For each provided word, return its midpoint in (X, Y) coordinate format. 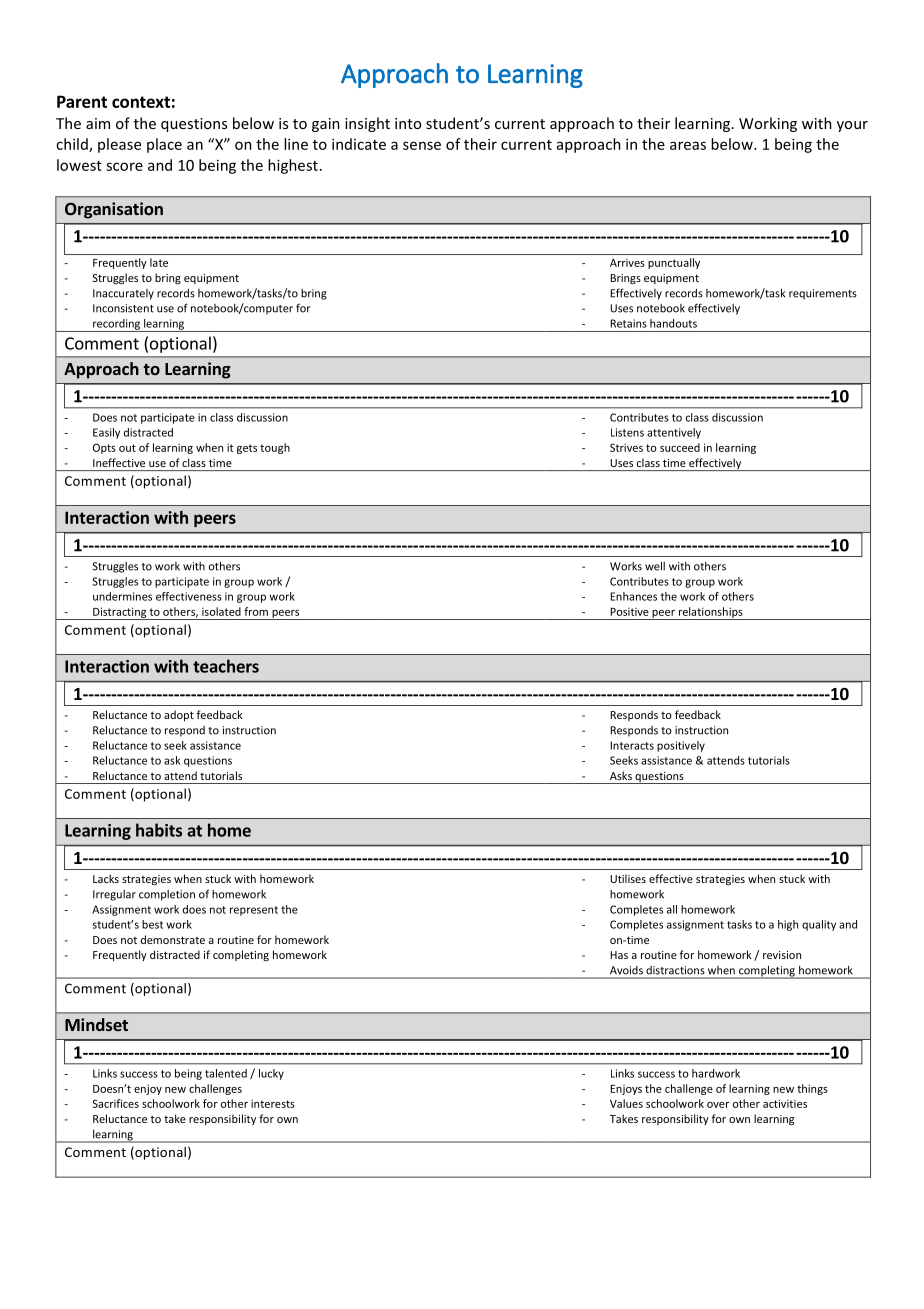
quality (819, 925)
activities (785, 1103)
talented (226, 1073)
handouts (673, 323)
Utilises (628, 878)
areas (688, 145)
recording (117, 325)
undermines (122, 596)
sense (422, 145)
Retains (629, 323)
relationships (710, 613)
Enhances (633, 596)
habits (159, 830)
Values (626, 1103)
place (164, 145)
